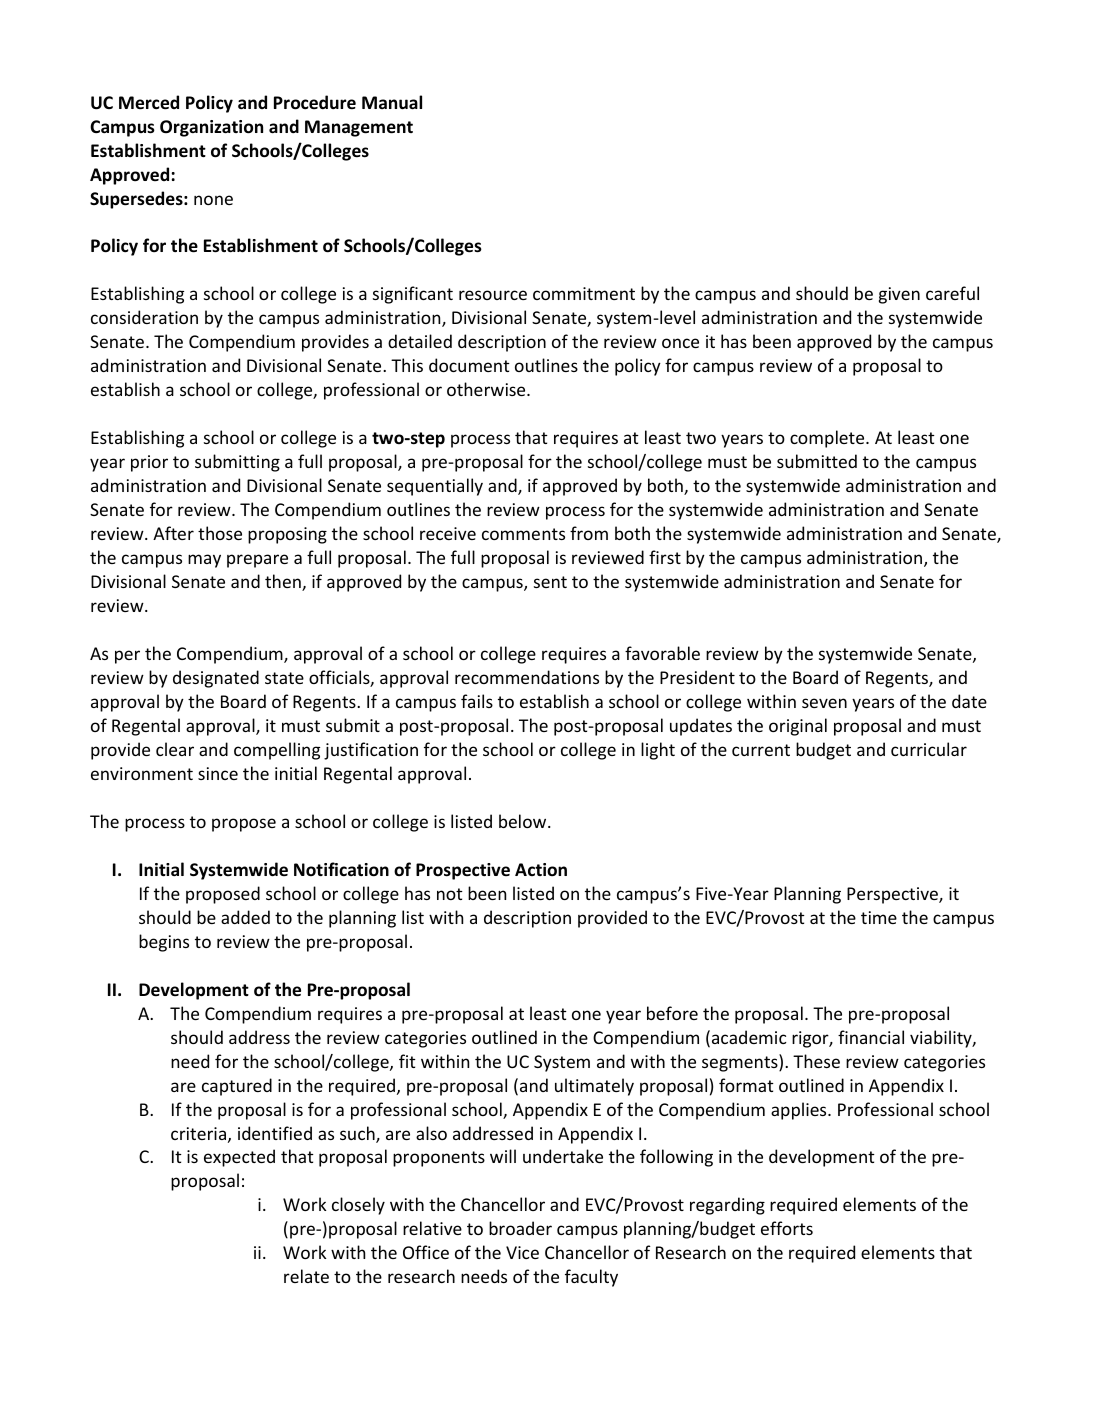  What do you see at coordinates (893, 895) in the image?
I see `Perspective` at bounding box center [893, 895].
